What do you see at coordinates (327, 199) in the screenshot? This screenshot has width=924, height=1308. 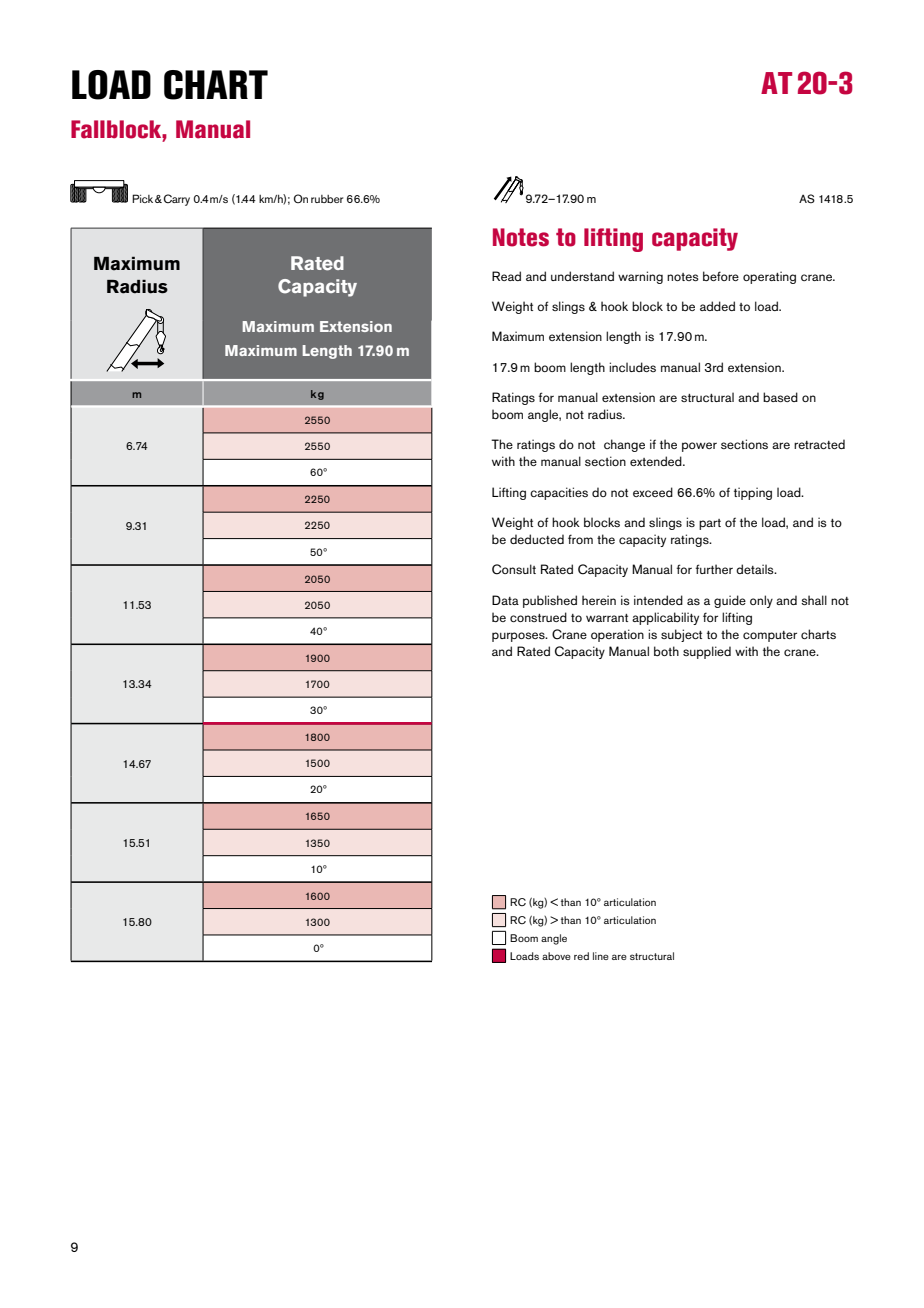 I see `rubber` at bounding box center [327, 199].
